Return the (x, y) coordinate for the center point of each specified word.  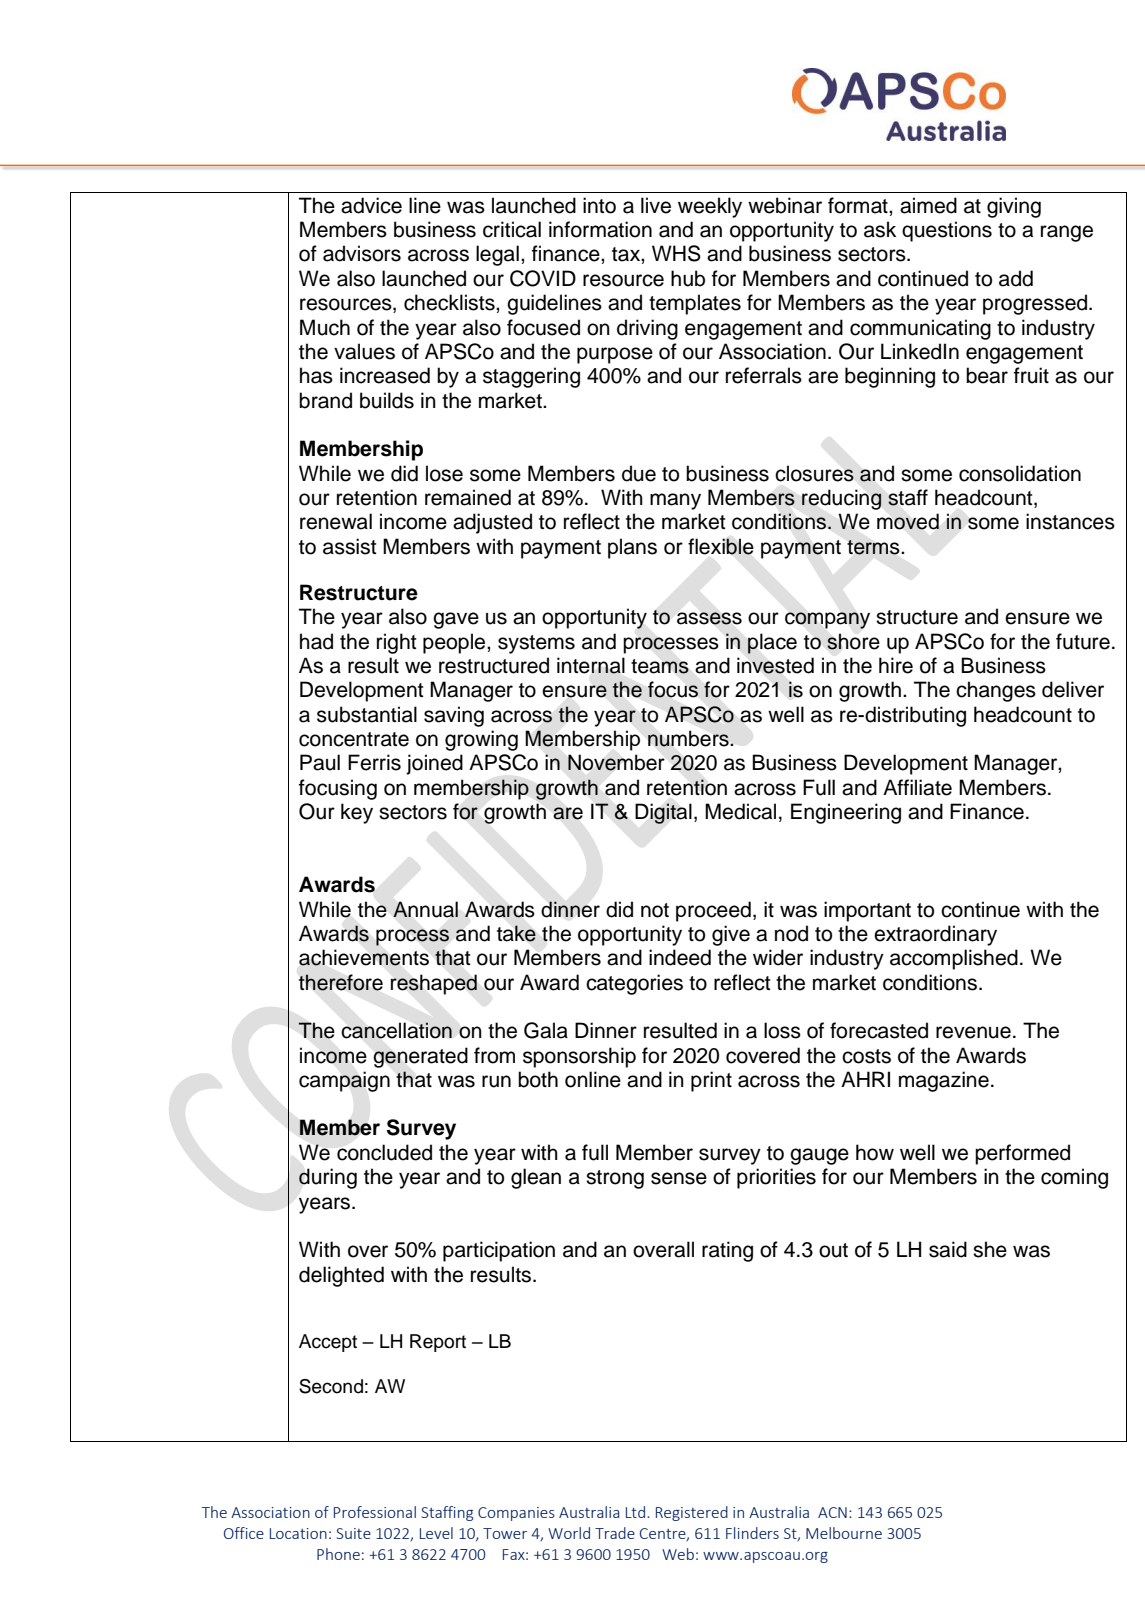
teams (660, 666)
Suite (354, 1533)
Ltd (635, 1512)
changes (996, 691)
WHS (676, 253)
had (316, 641)
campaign (344, 1081)
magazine (944, 1081)
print (711, 1081)
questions (947, 231)
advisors (362, 253)
